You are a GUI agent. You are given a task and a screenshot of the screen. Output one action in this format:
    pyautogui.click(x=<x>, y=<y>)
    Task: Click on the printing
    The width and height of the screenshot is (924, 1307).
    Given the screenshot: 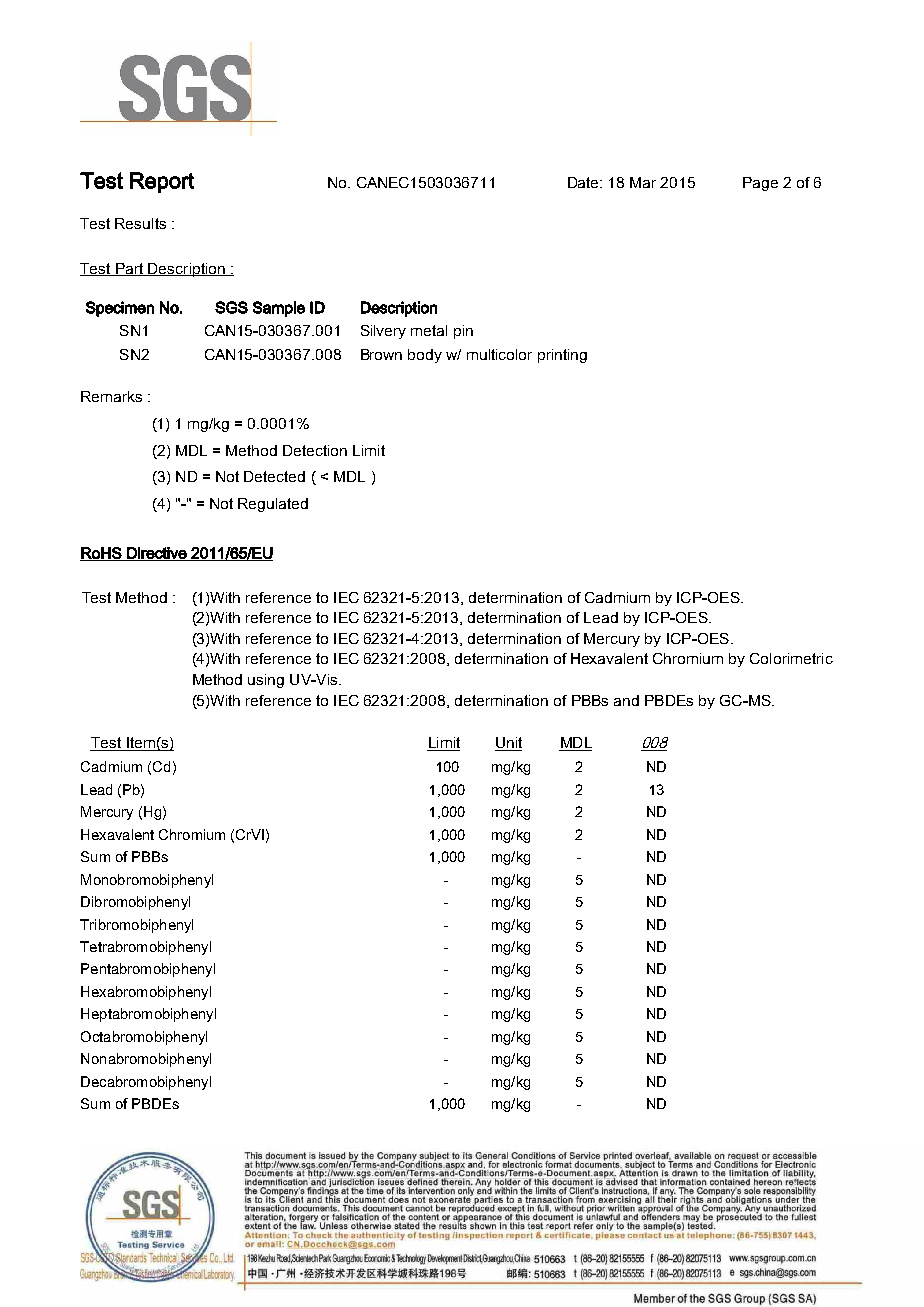 What is the action you would take?
    pyautogui.click(x=562, y=356)
